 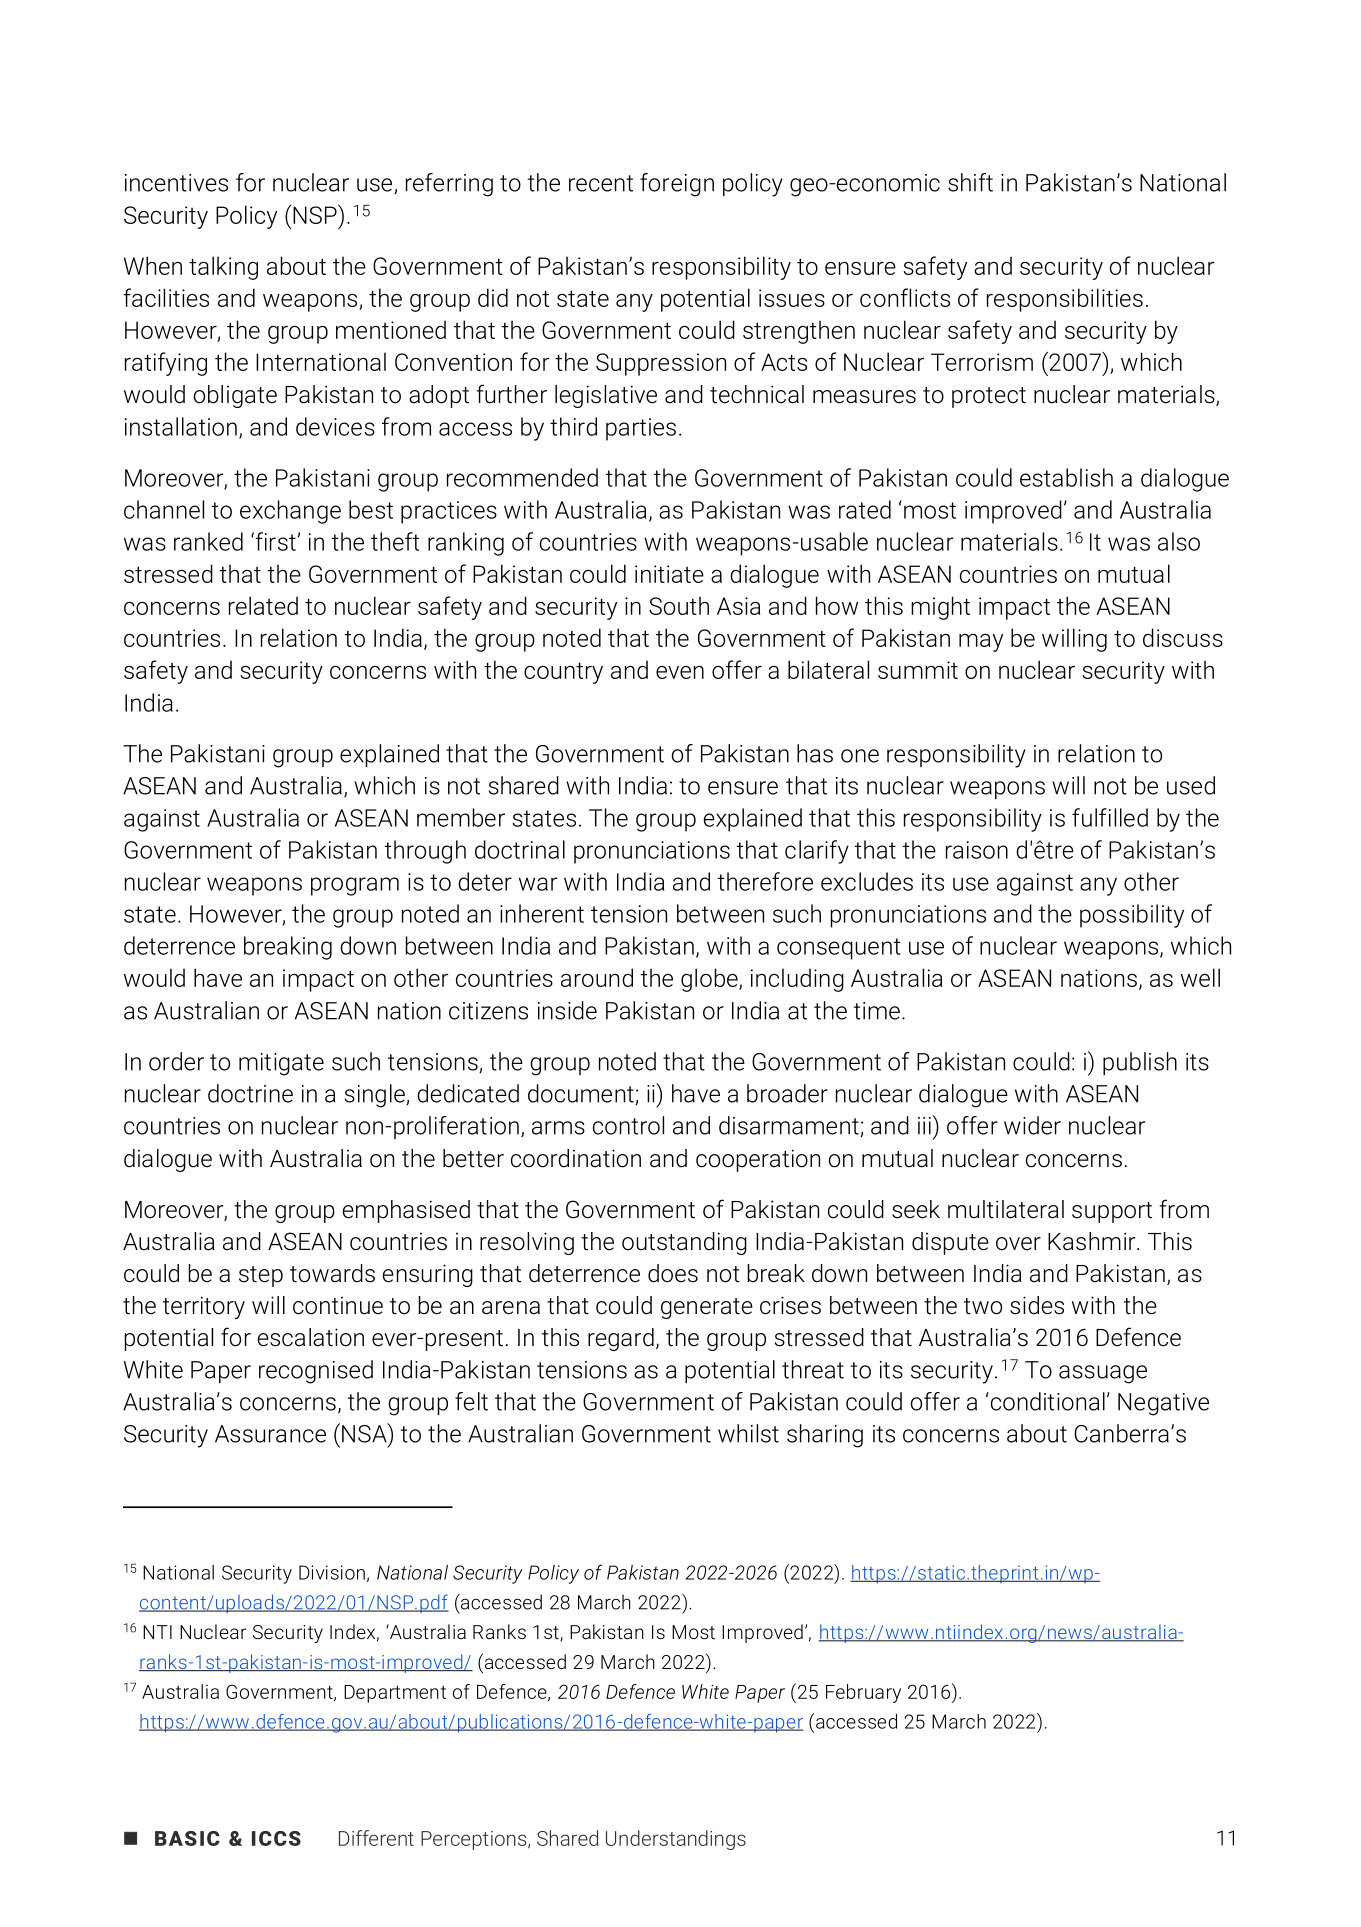 What do you see at coordinates (680, 672) in the screenshot?
I see `even` at bounding box center [680, 672].
